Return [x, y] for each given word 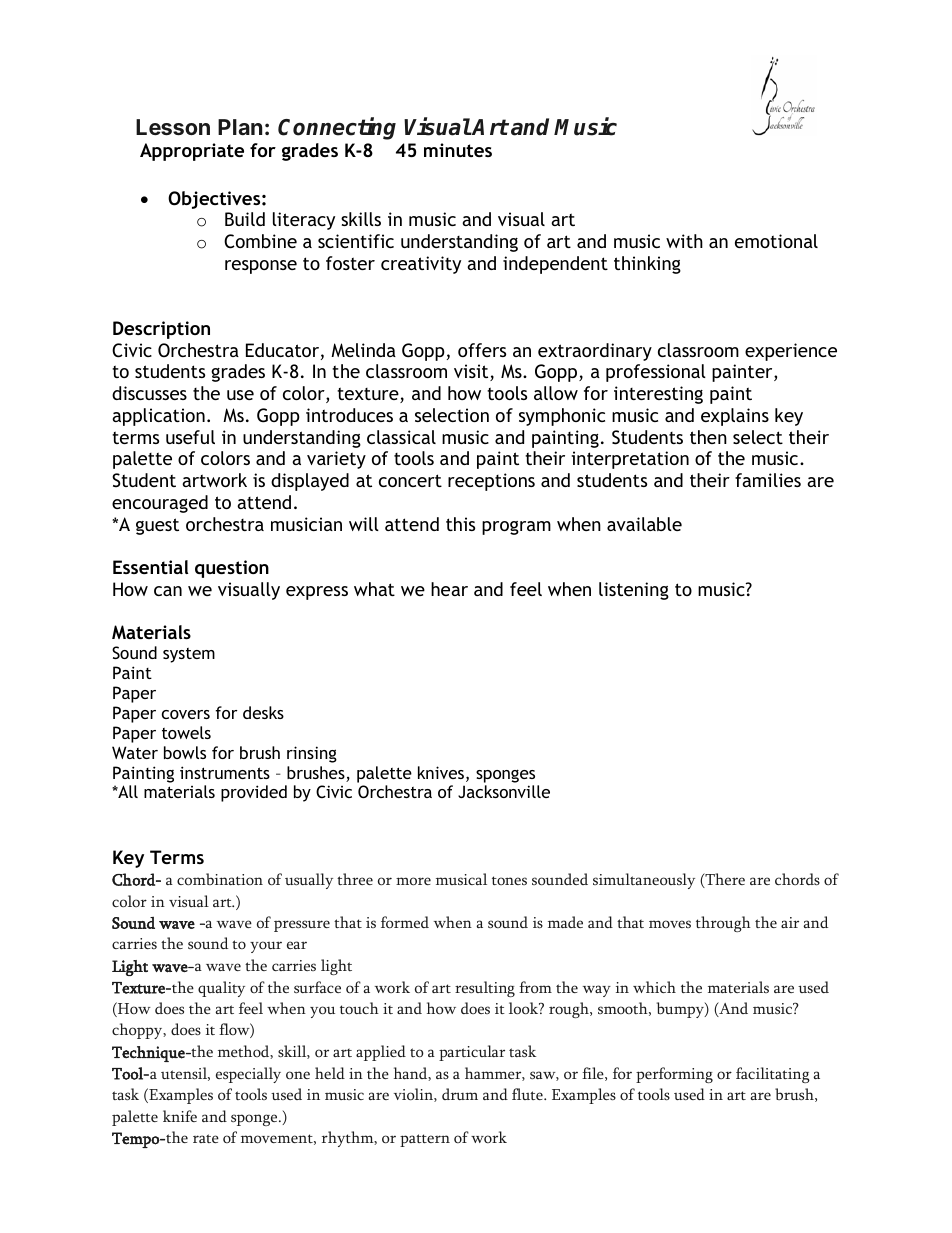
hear [449, 589]
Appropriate [192, 152]
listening [634, 591]
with [684, 241]
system [189, 655]
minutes [458, 150]
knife [180, 1116]
